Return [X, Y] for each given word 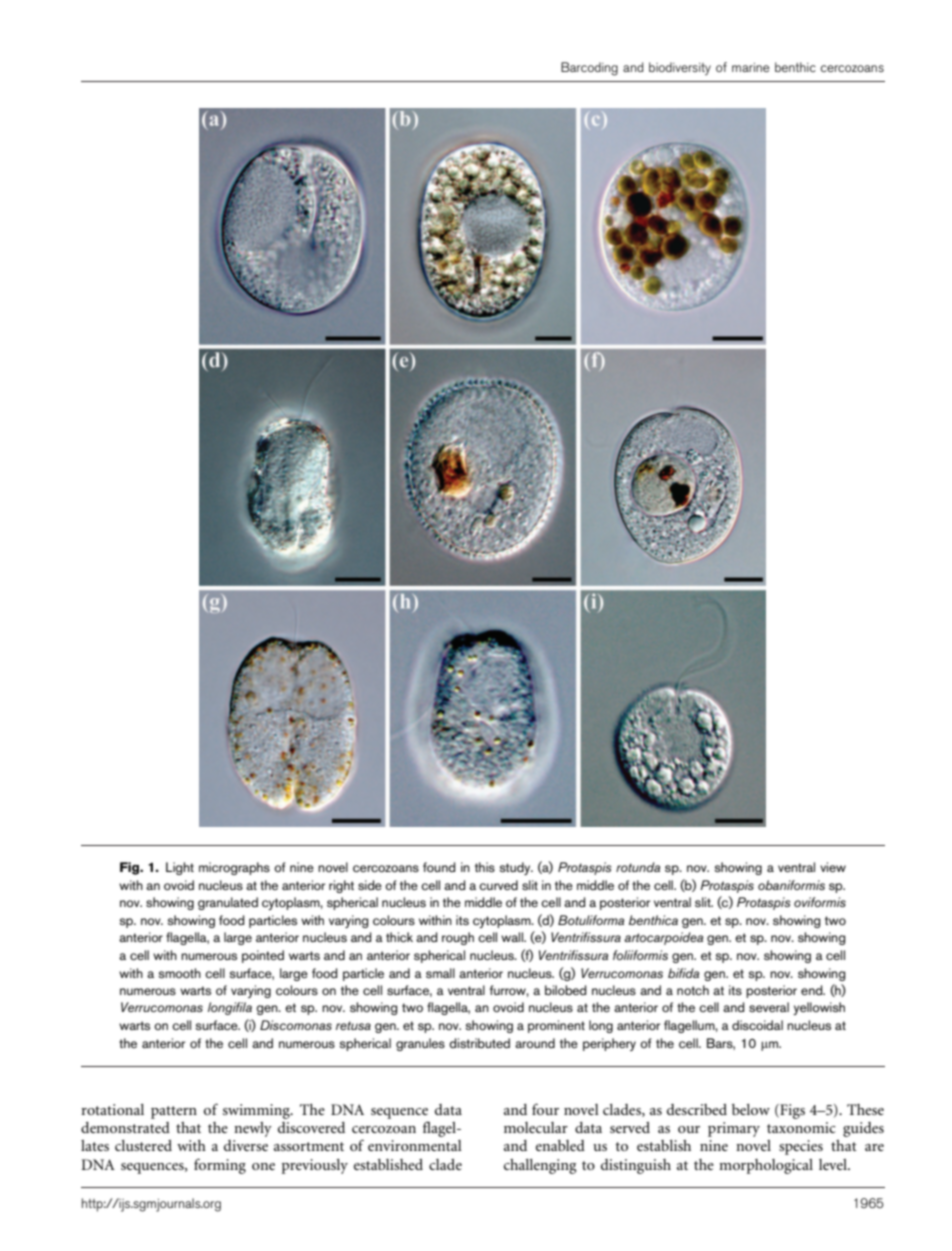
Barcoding [589, 69]
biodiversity [680, 68]
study [516, 868]
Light [180, 868]
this [485, 867]
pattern [174, 1112]
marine [750, 67]
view [833, 867]
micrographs [234, 868]
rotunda [638, 867]
